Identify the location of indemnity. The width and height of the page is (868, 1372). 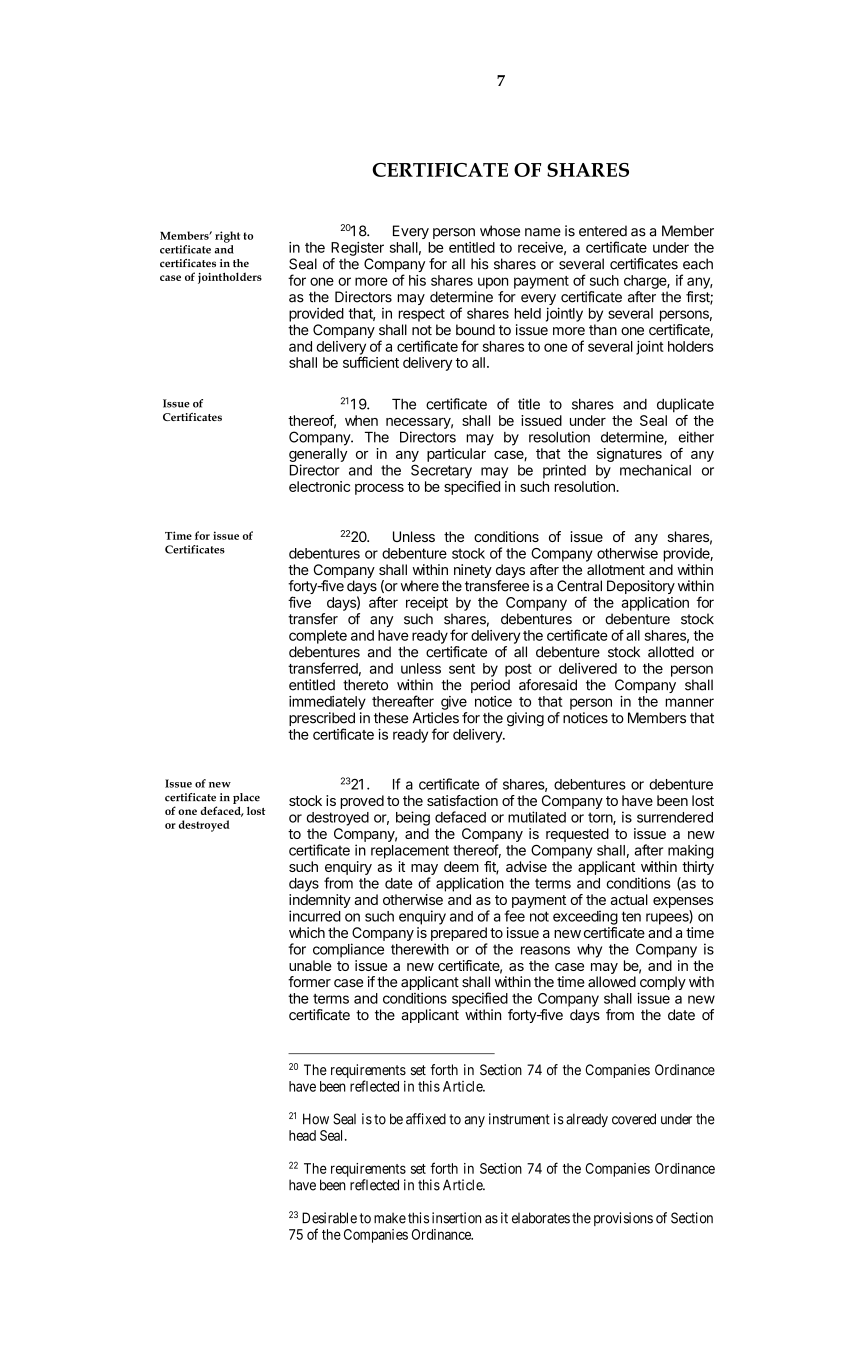
(320, 901).
